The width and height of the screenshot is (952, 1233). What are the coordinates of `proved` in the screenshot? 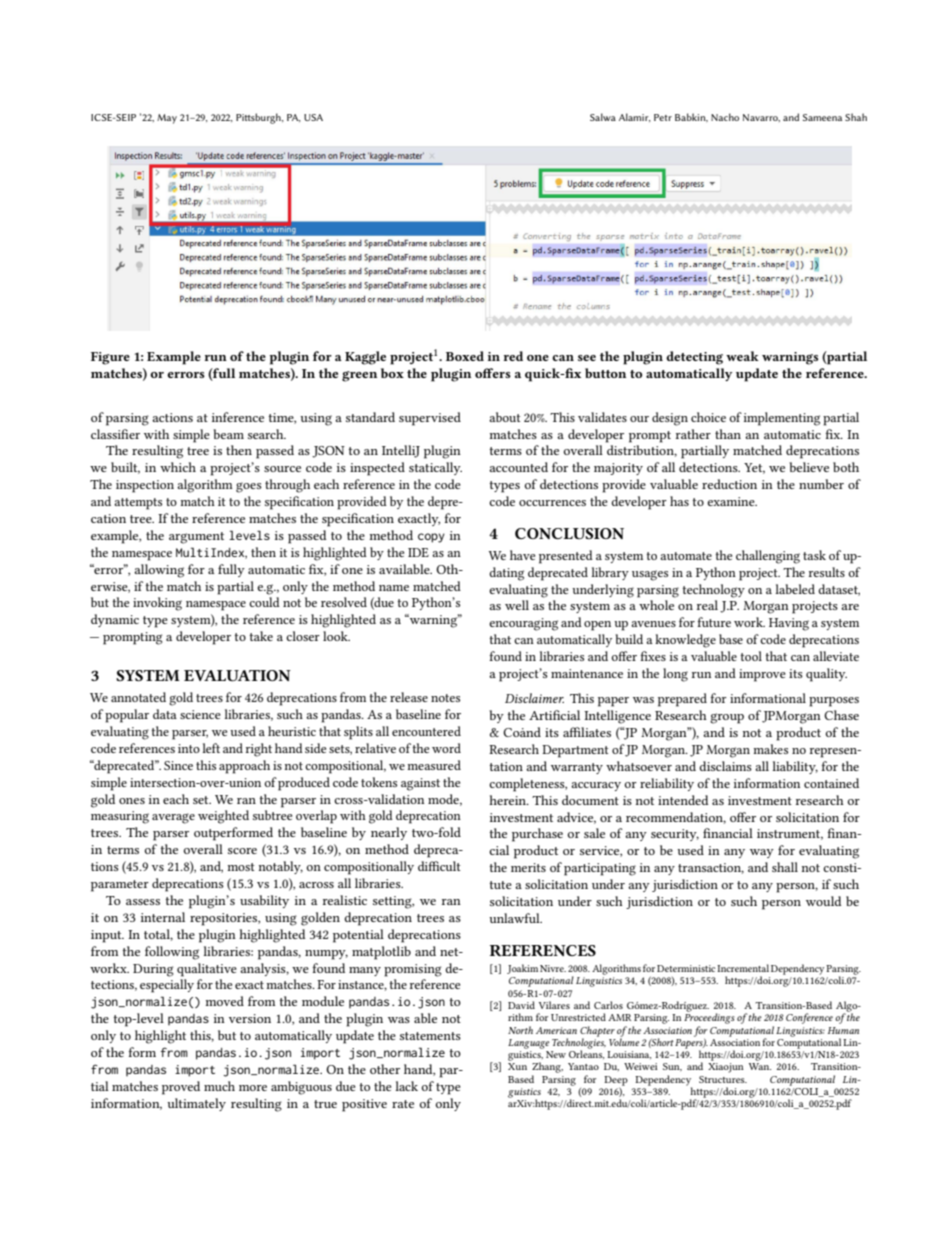 It's located at (181, 1088).
